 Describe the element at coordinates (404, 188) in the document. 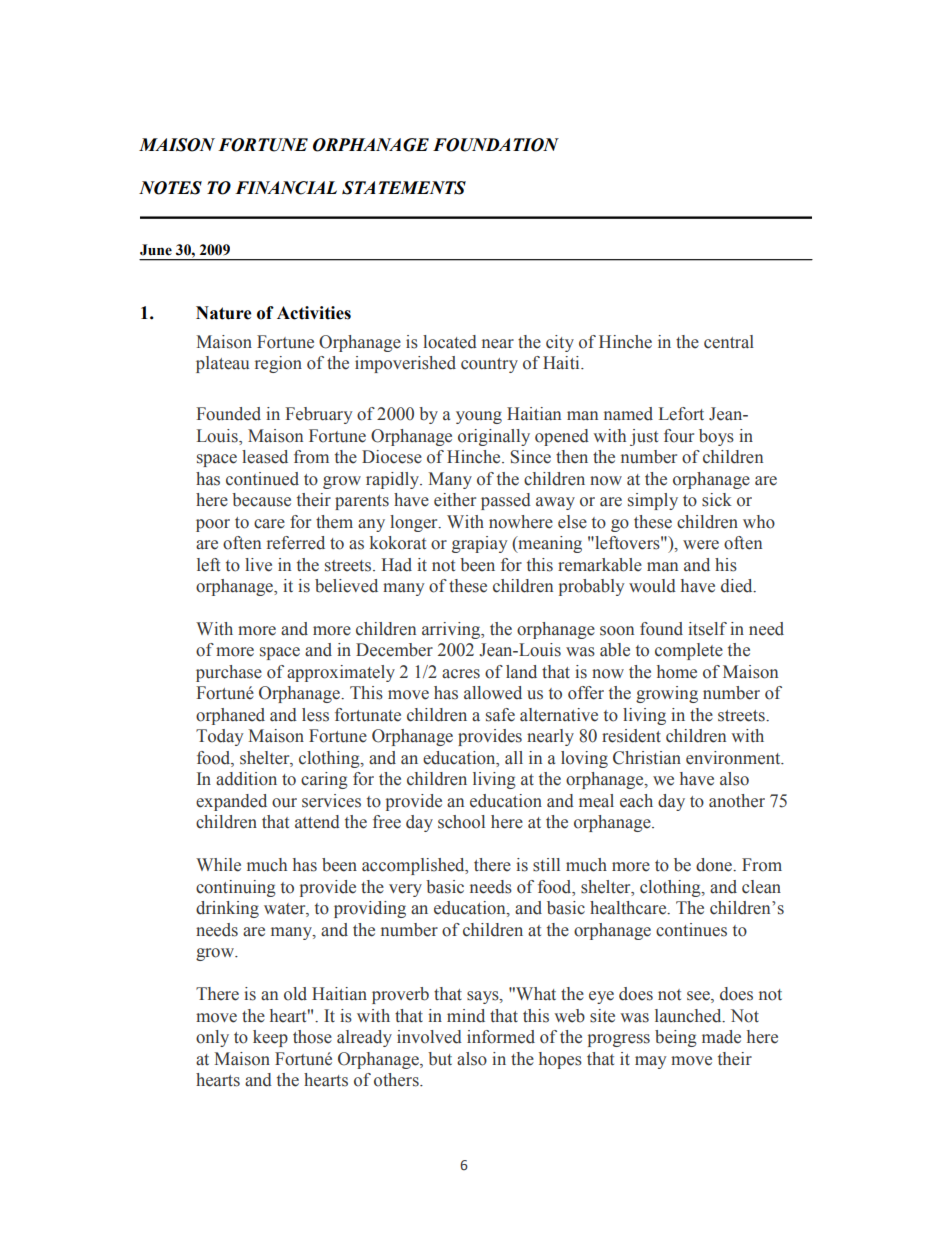

I see `STATEMENTS` at that location.
